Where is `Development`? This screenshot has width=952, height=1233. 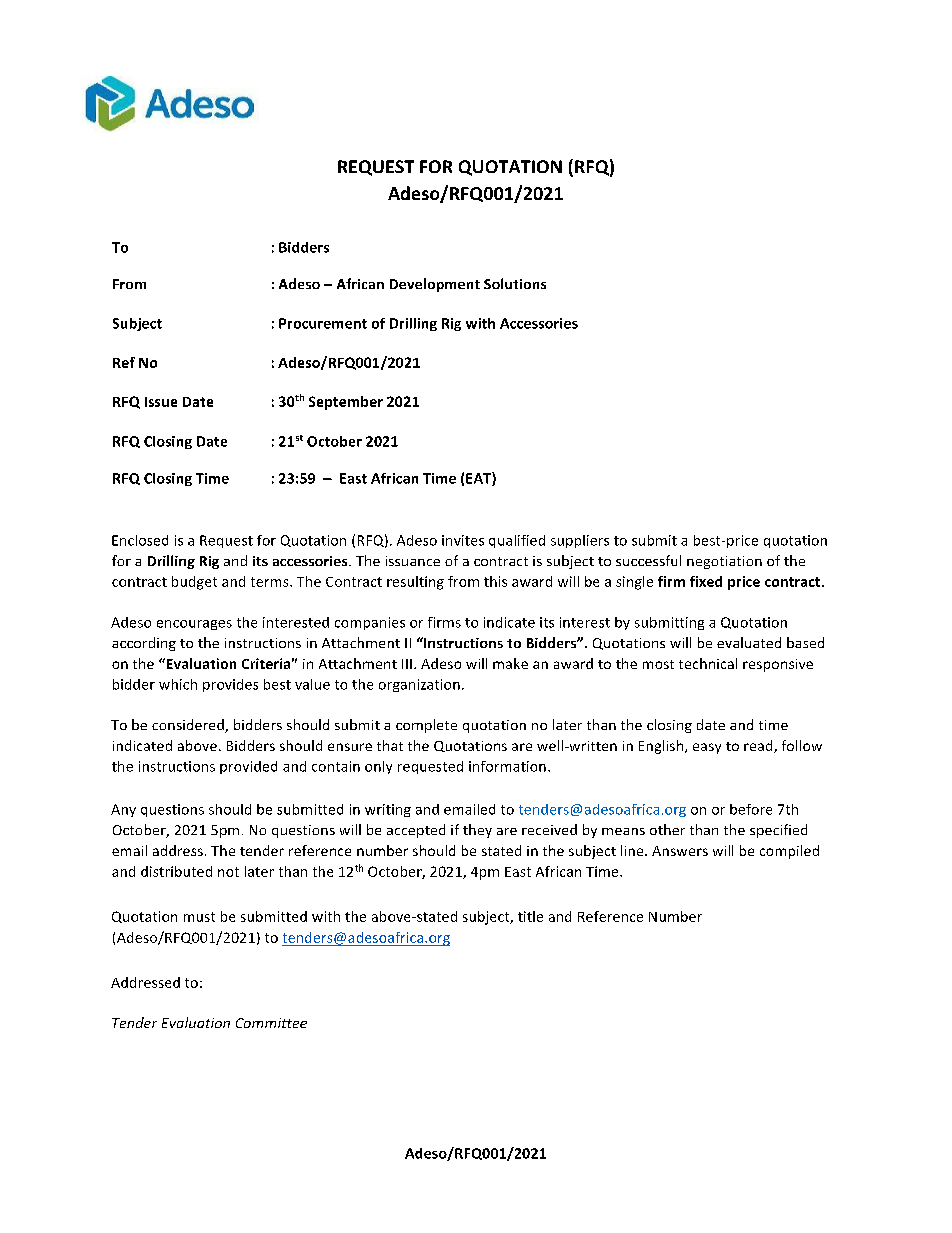
Development is located at coordinates (435, 285).
